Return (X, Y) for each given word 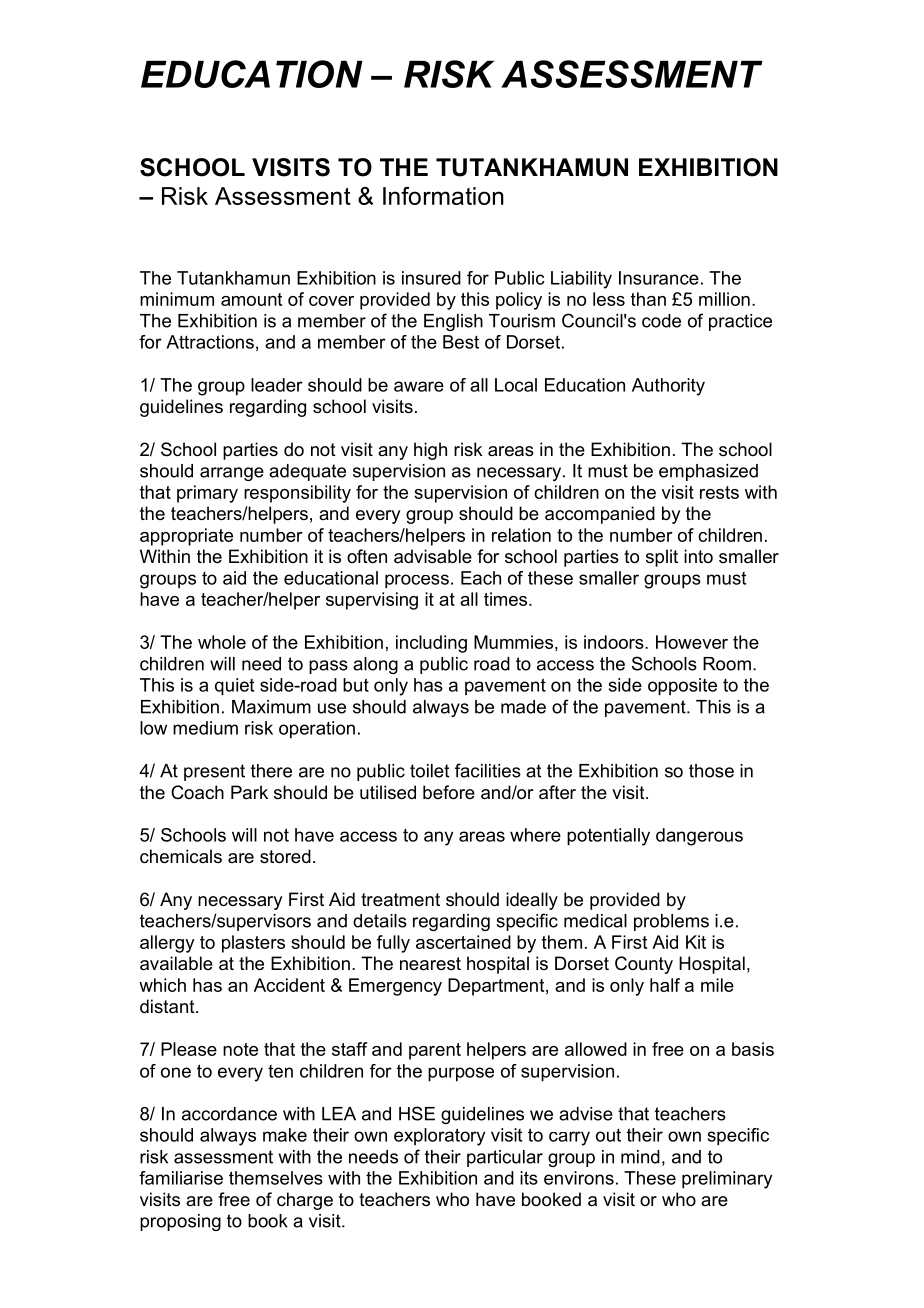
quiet (234, 687)
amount (251, 299)
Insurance (659, 278)
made (523, 707)
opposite (682, 687)
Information (443, 196)
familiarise (181, 1178)
